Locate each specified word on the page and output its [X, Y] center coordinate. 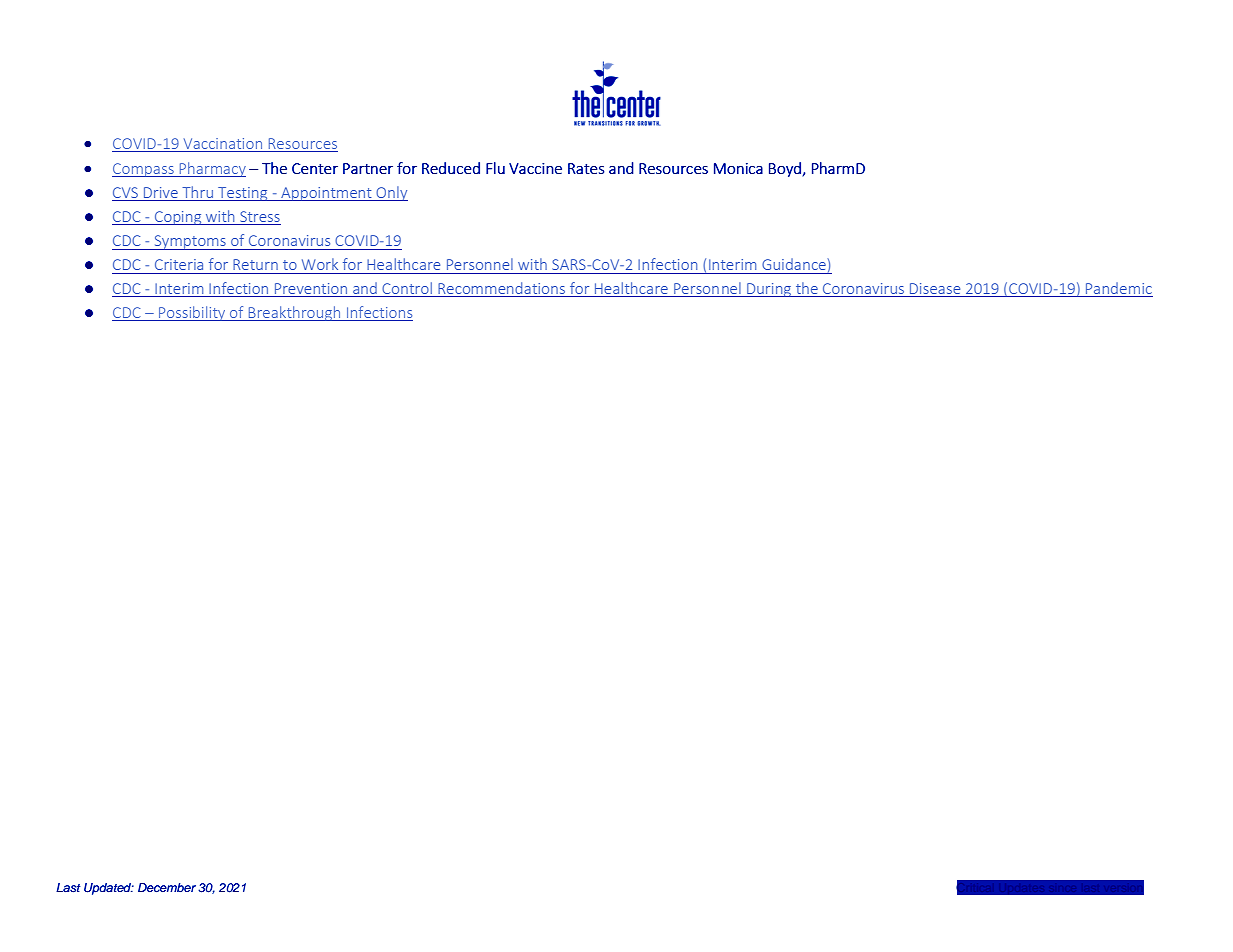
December [167, 887]
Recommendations [502, 289]
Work [320, 264]
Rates [586, 168]
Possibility [192, 313]
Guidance [795, 265]
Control [407, 289]
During [769, 290]
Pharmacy [211, 169]
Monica [738, 168]
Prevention [311, 290]
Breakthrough [294, 313]
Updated [109, 889]
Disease [935, 290]
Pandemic [1118, 289]
